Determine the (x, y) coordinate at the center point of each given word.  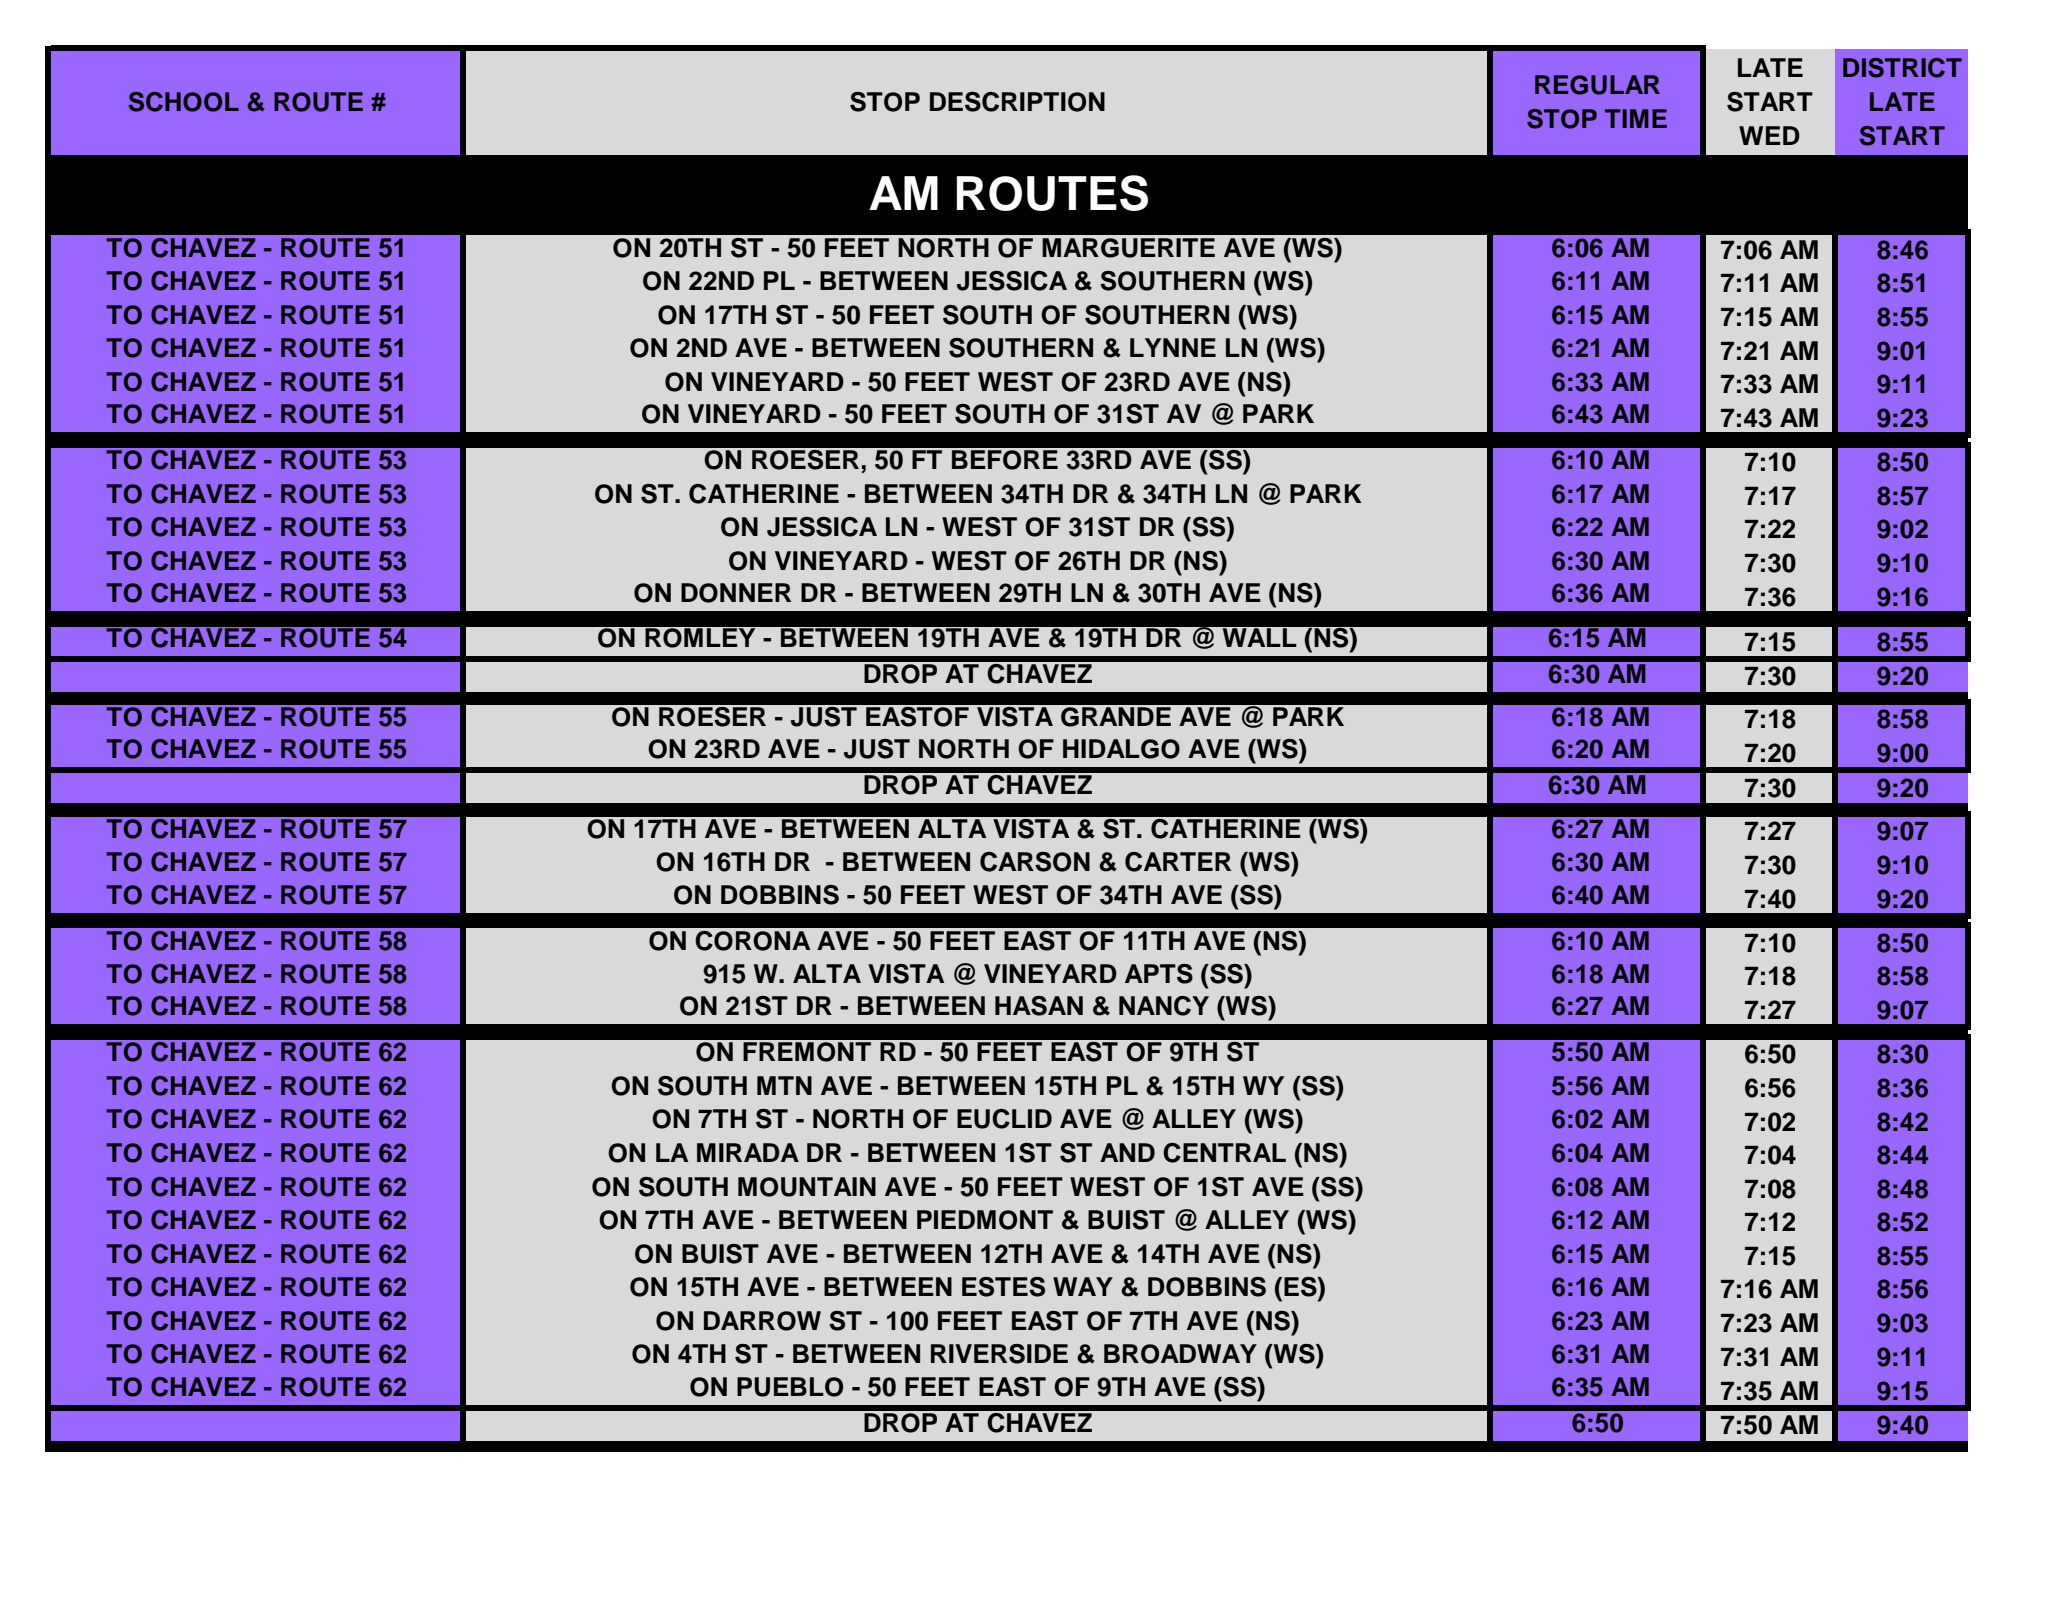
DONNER (736, 593)
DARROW (762, 1321)
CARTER (1178, 862)
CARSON (1035, 862)
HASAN (1039, 1006)
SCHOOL (183, 102)
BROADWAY (1180, 1354)
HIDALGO (1121, 749)
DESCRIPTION (1017, 102)
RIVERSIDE (999, 1354)
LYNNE (1173, 347)
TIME (1636, 118)
